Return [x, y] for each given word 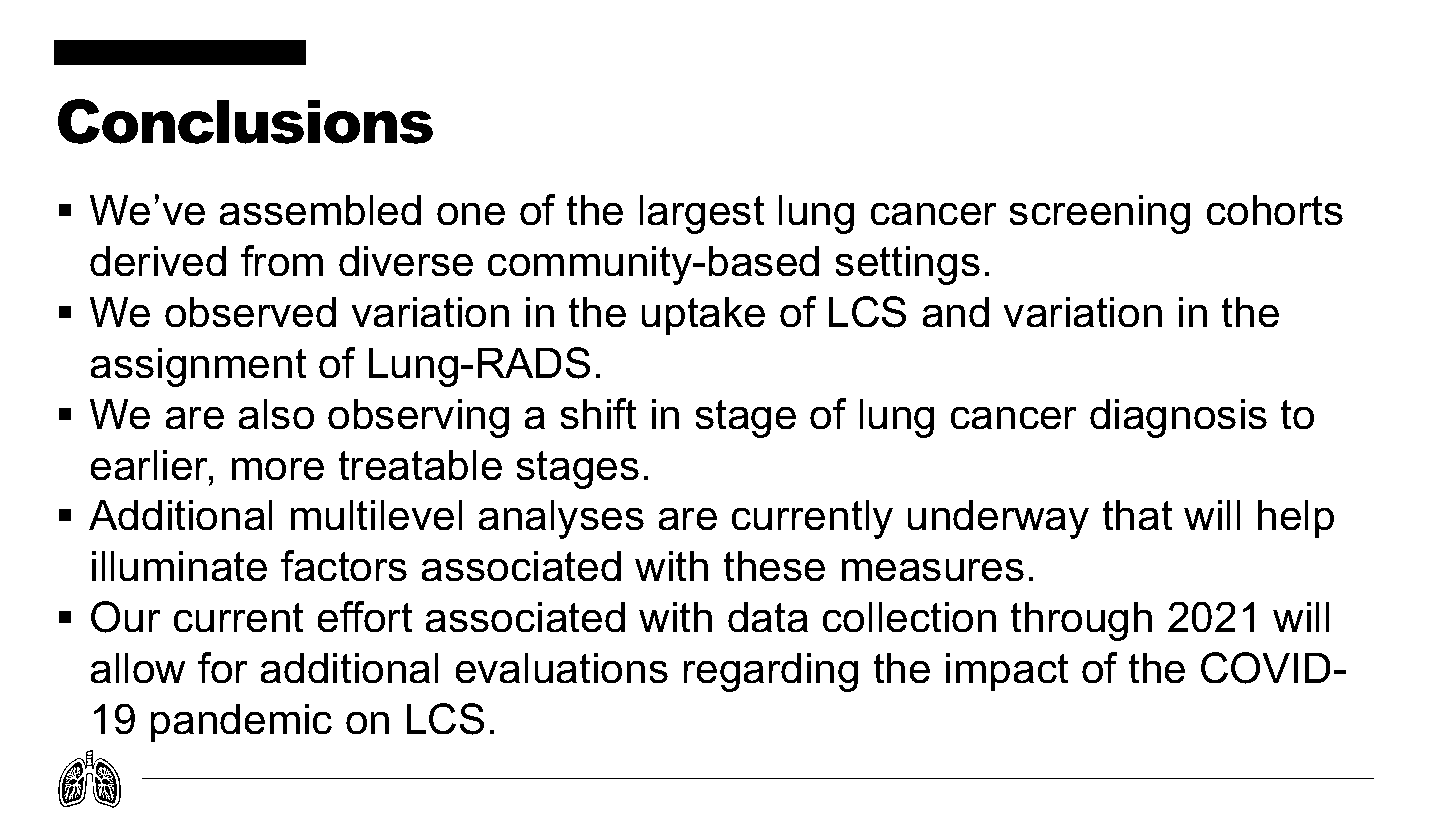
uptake [703, 316]
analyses [561, 519]
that [1137, 515]
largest [702, 214]
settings [907, 265]
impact [1007, 672]
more [277, 469]
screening [1099, 214]
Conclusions [245, 121]
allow [137, 668]
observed [250, 312]
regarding [770, 672]
